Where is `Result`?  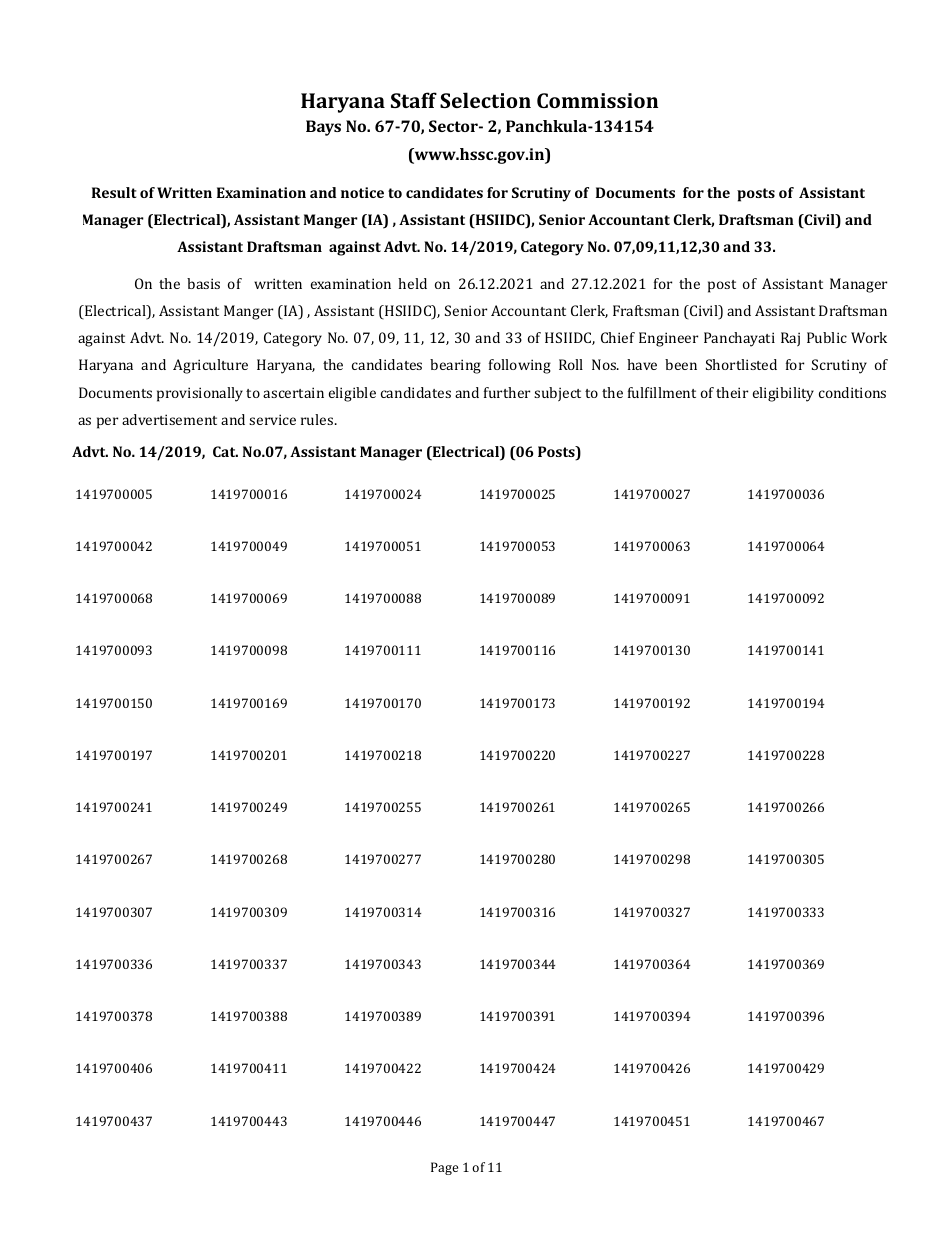 Result is located at coordinates (114, 192).
